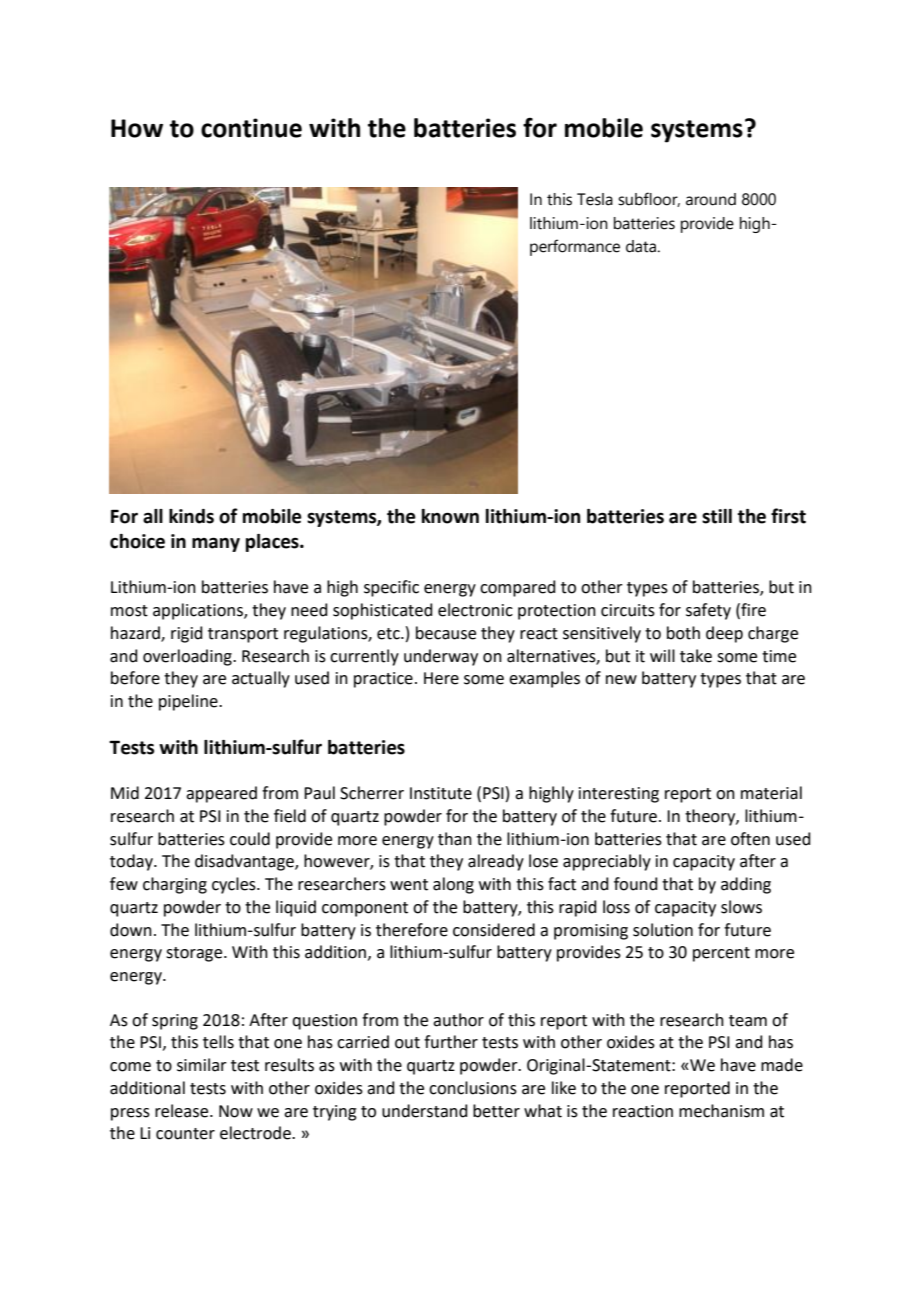  Describe the element at coordinates (595, 199) in the screenshot. I see `Tesla` at that location.
